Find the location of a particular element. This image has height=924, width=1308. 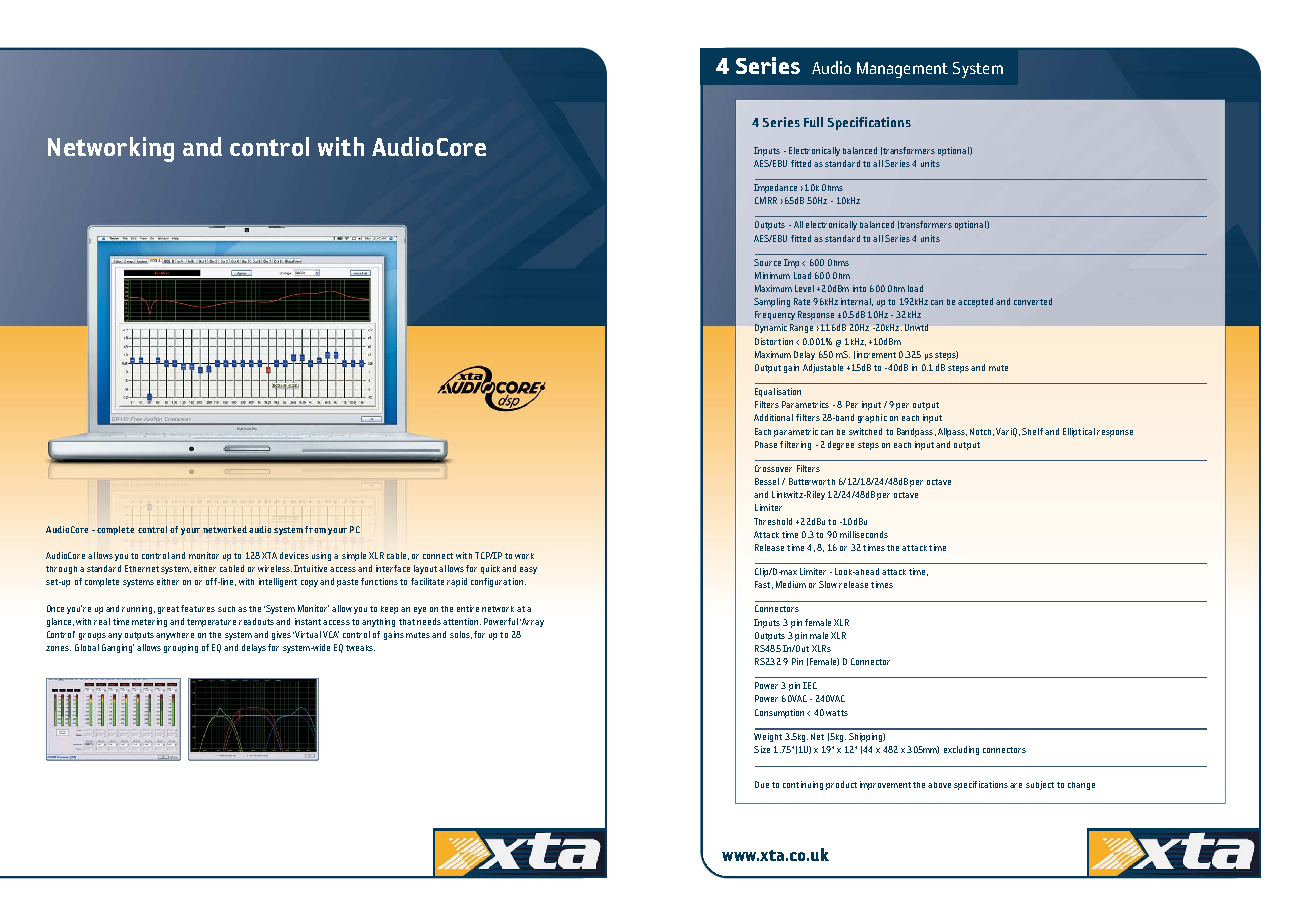

Management is located at coordinates (902, 70).
